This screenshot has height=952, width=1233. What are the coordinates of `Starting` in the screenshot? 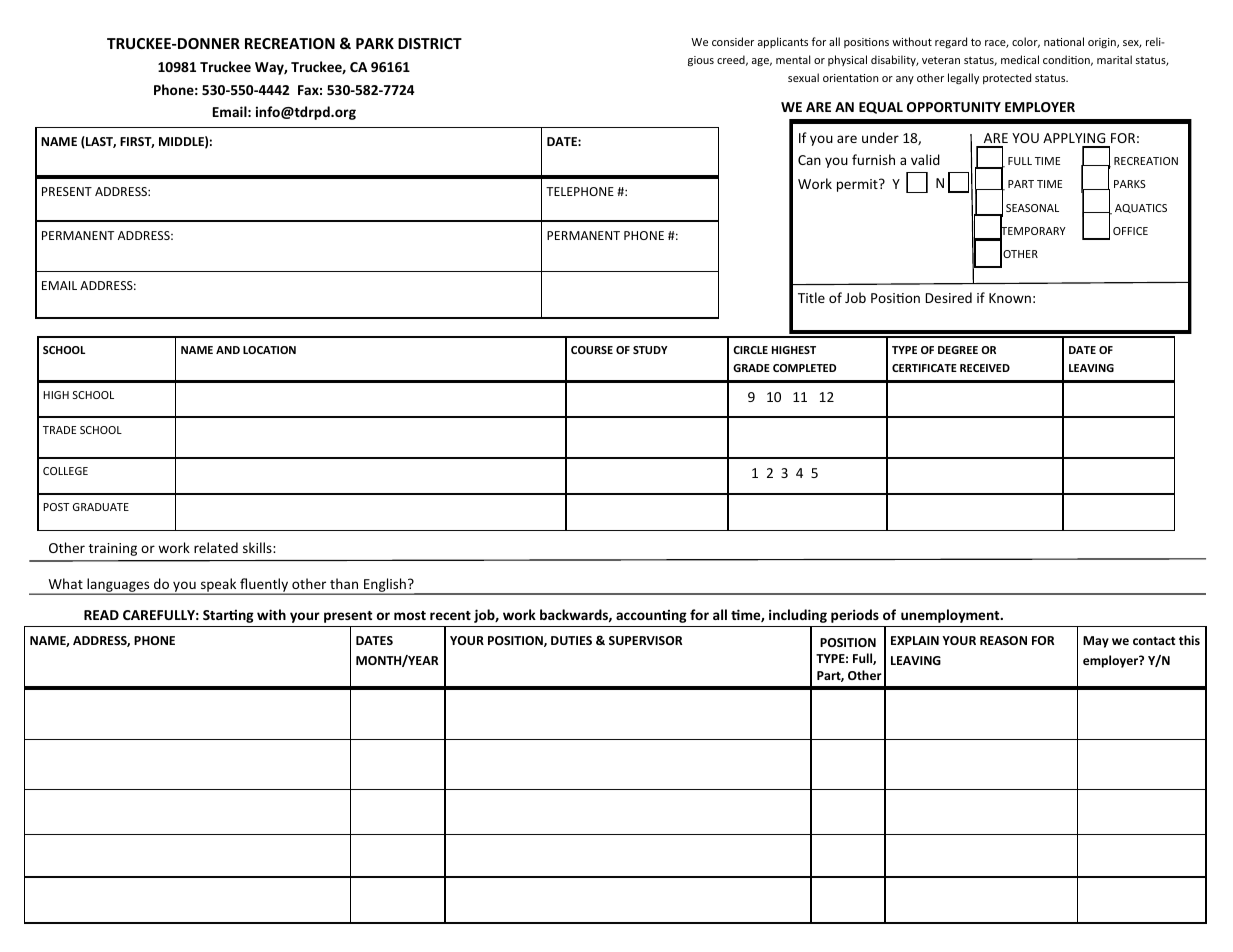 It's located at (228, 616).
